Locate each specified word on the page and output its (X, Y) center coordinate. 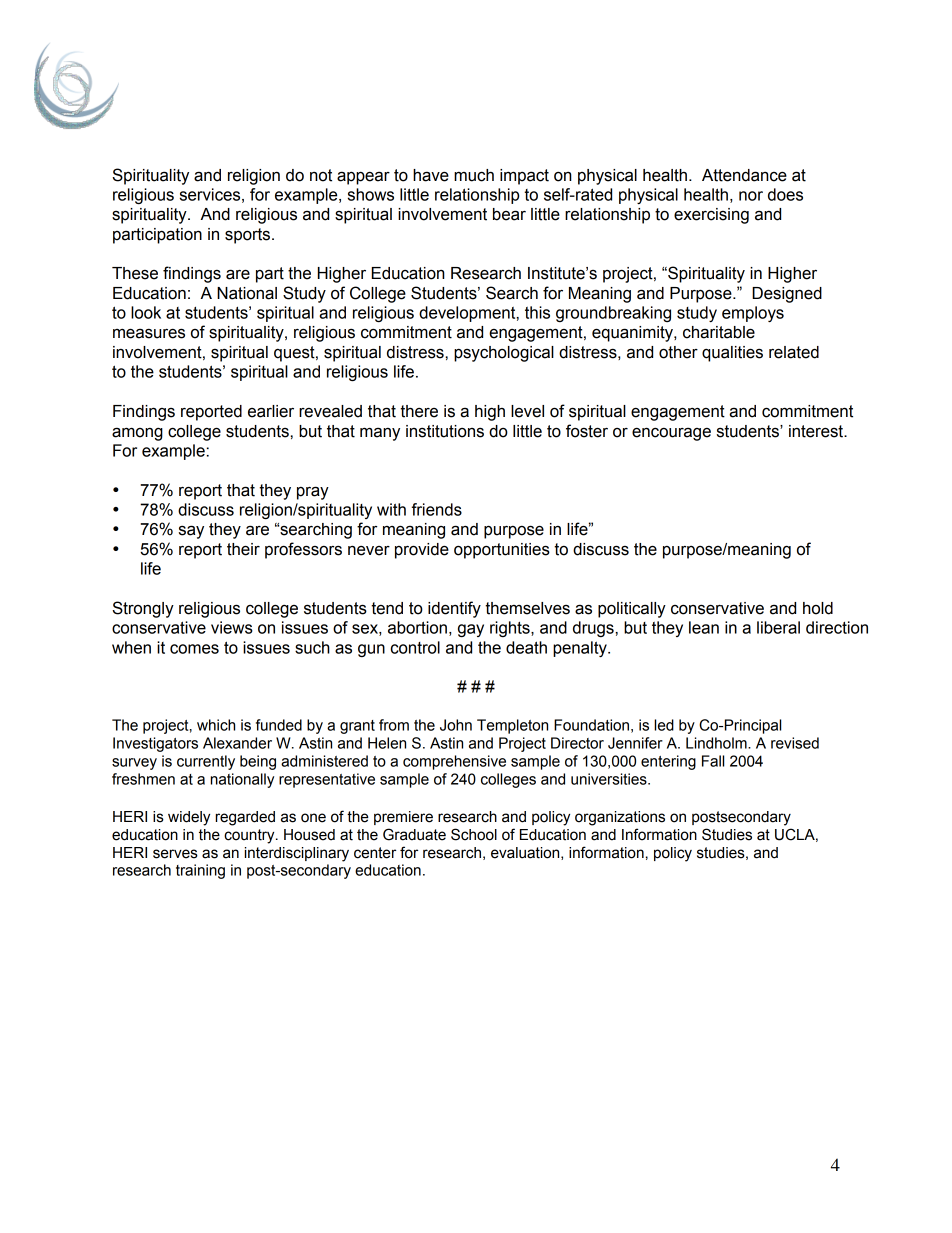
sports (249, 236)
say (191, 532)
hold (818, 608)
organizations (620, 818)
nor (751, 196)
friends (437, 509)
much (474, 175)
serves (175, 854)
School (474, 834)
